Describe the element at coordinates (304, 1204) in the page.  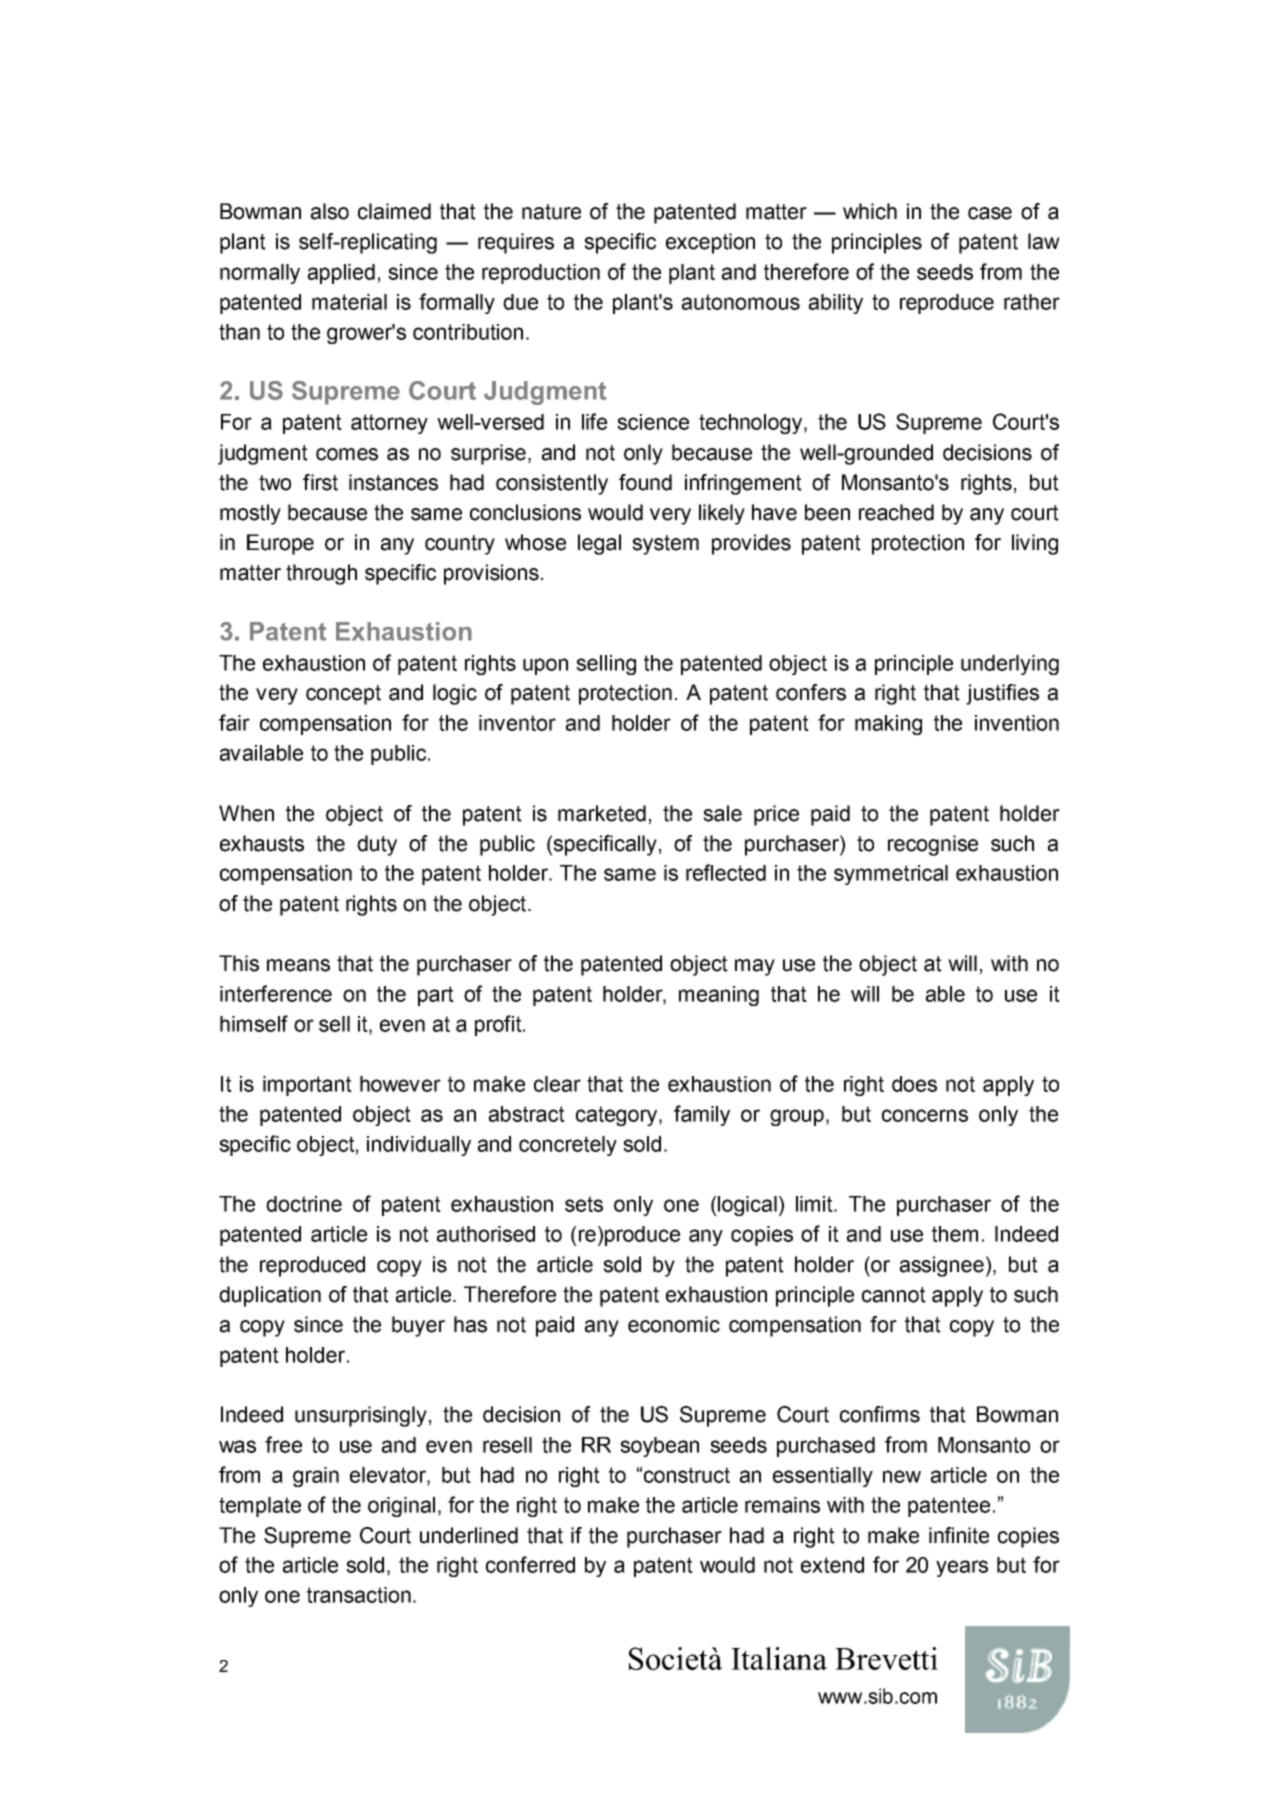
I see `doctrine` at that location.
